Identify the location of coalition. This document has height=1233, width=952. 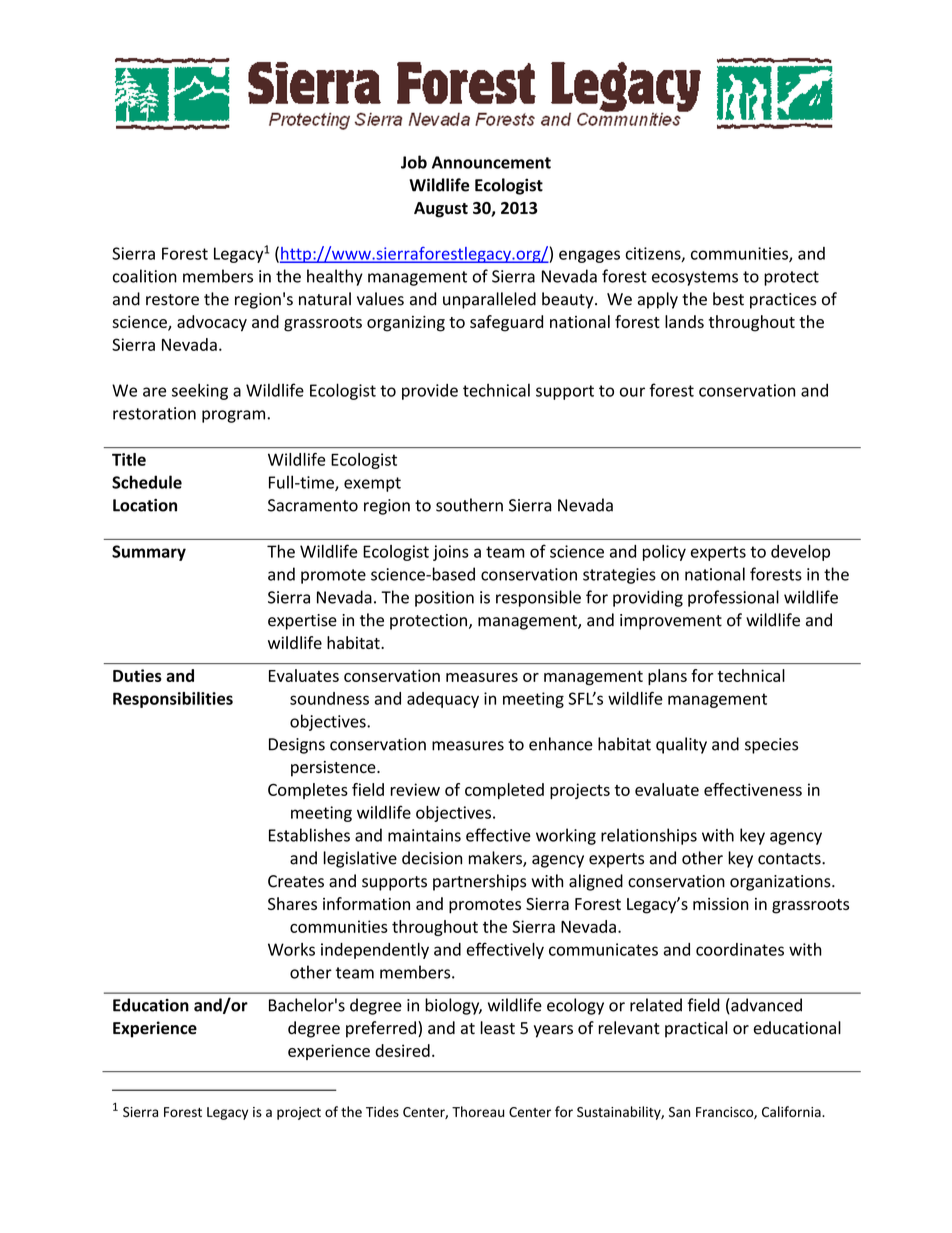
(145, 276).
